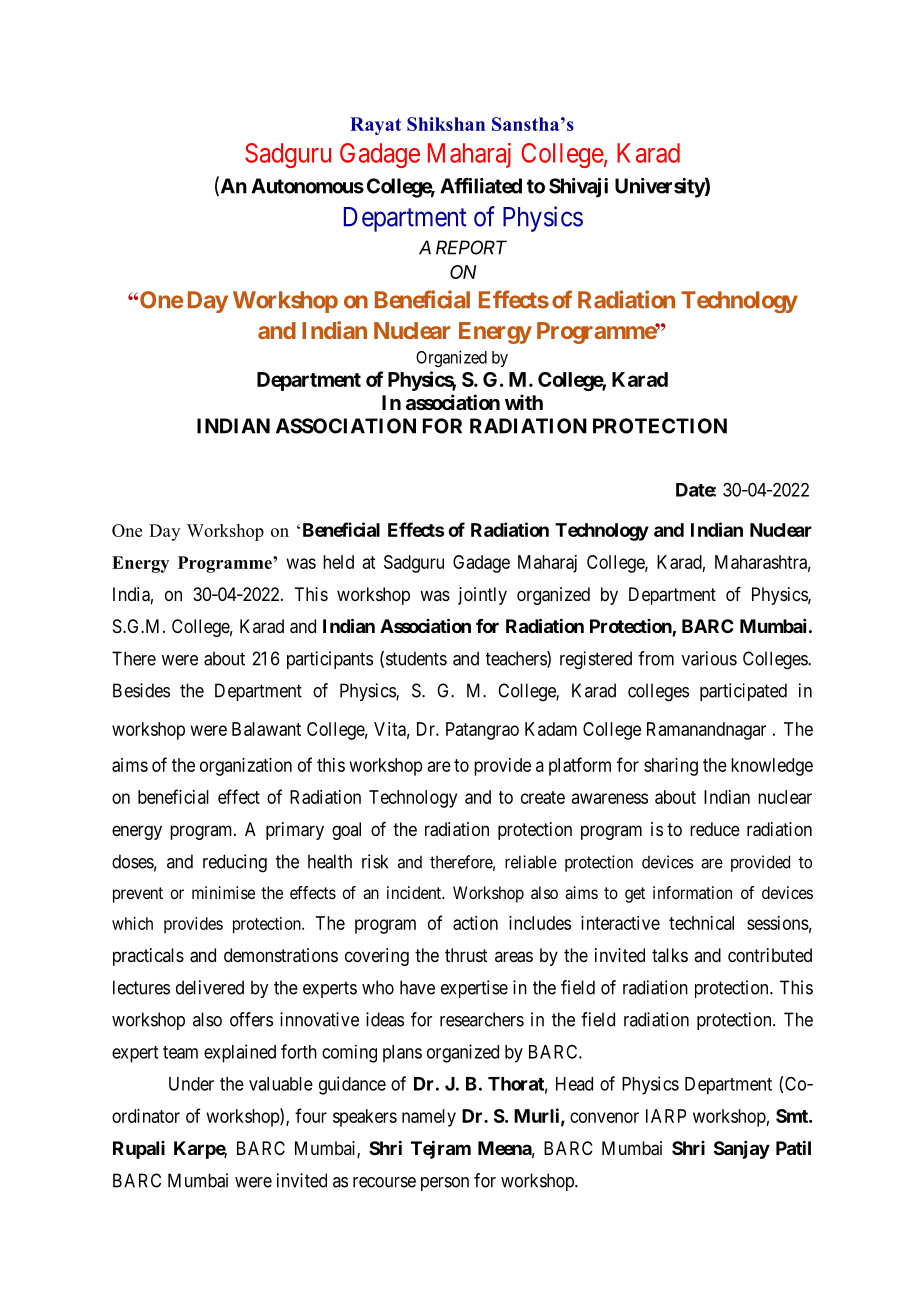  Describe the element at coordinates (531, 862) in the document. I see `reliable` at that location.
